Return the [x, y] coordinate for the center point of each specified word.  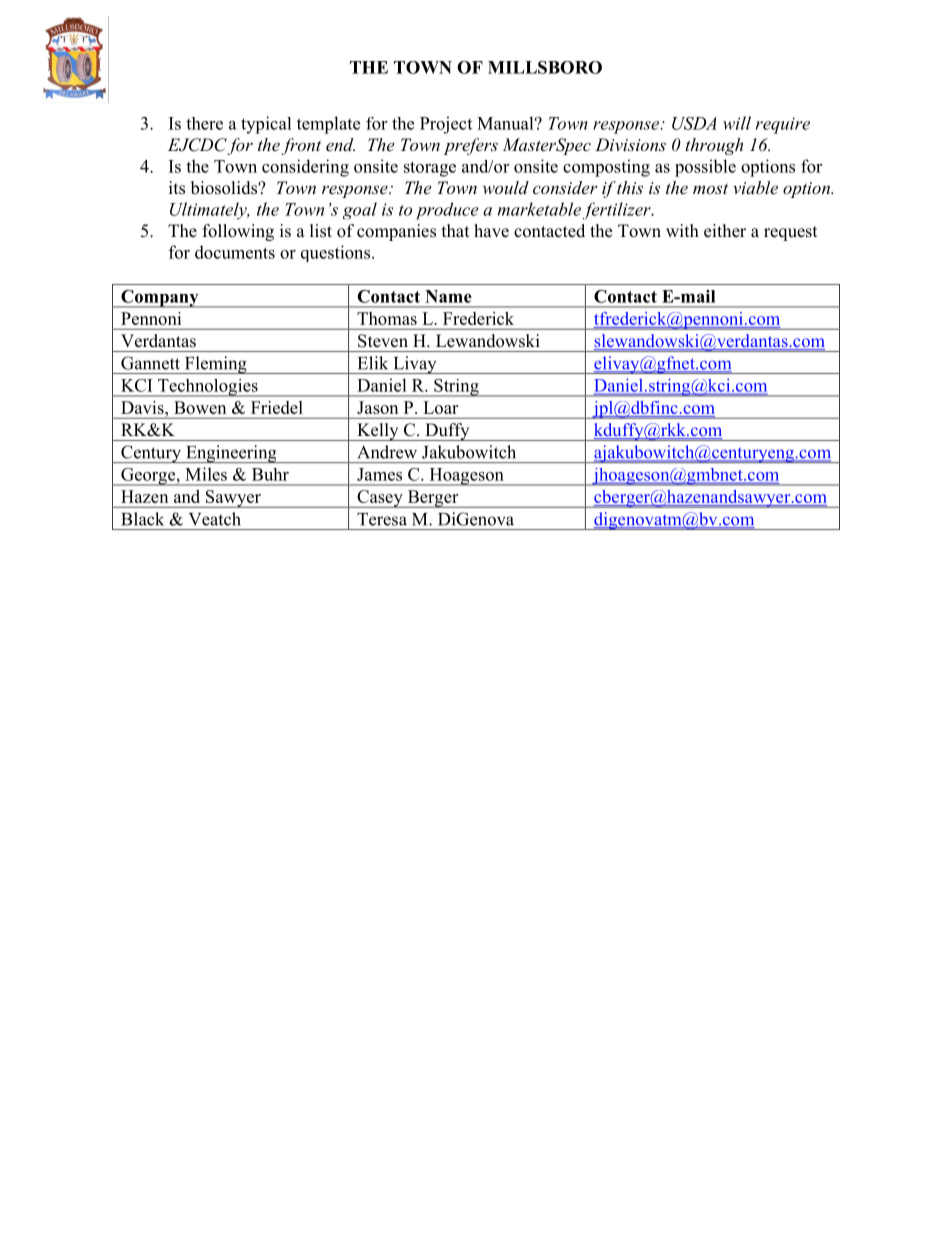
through [714, 146]
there [204, 123]
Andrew [387, 452]
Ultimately [209, 211]
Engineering [231, 454]
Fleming [215, 365]
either [725, 231]
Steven [383, 341]
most [710, 188]
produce [447, 211]
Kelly [378, 432]
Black [142, 519]
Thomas [387, 318]
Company [160, 299]
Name [448, 296]
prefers [471, 146]
